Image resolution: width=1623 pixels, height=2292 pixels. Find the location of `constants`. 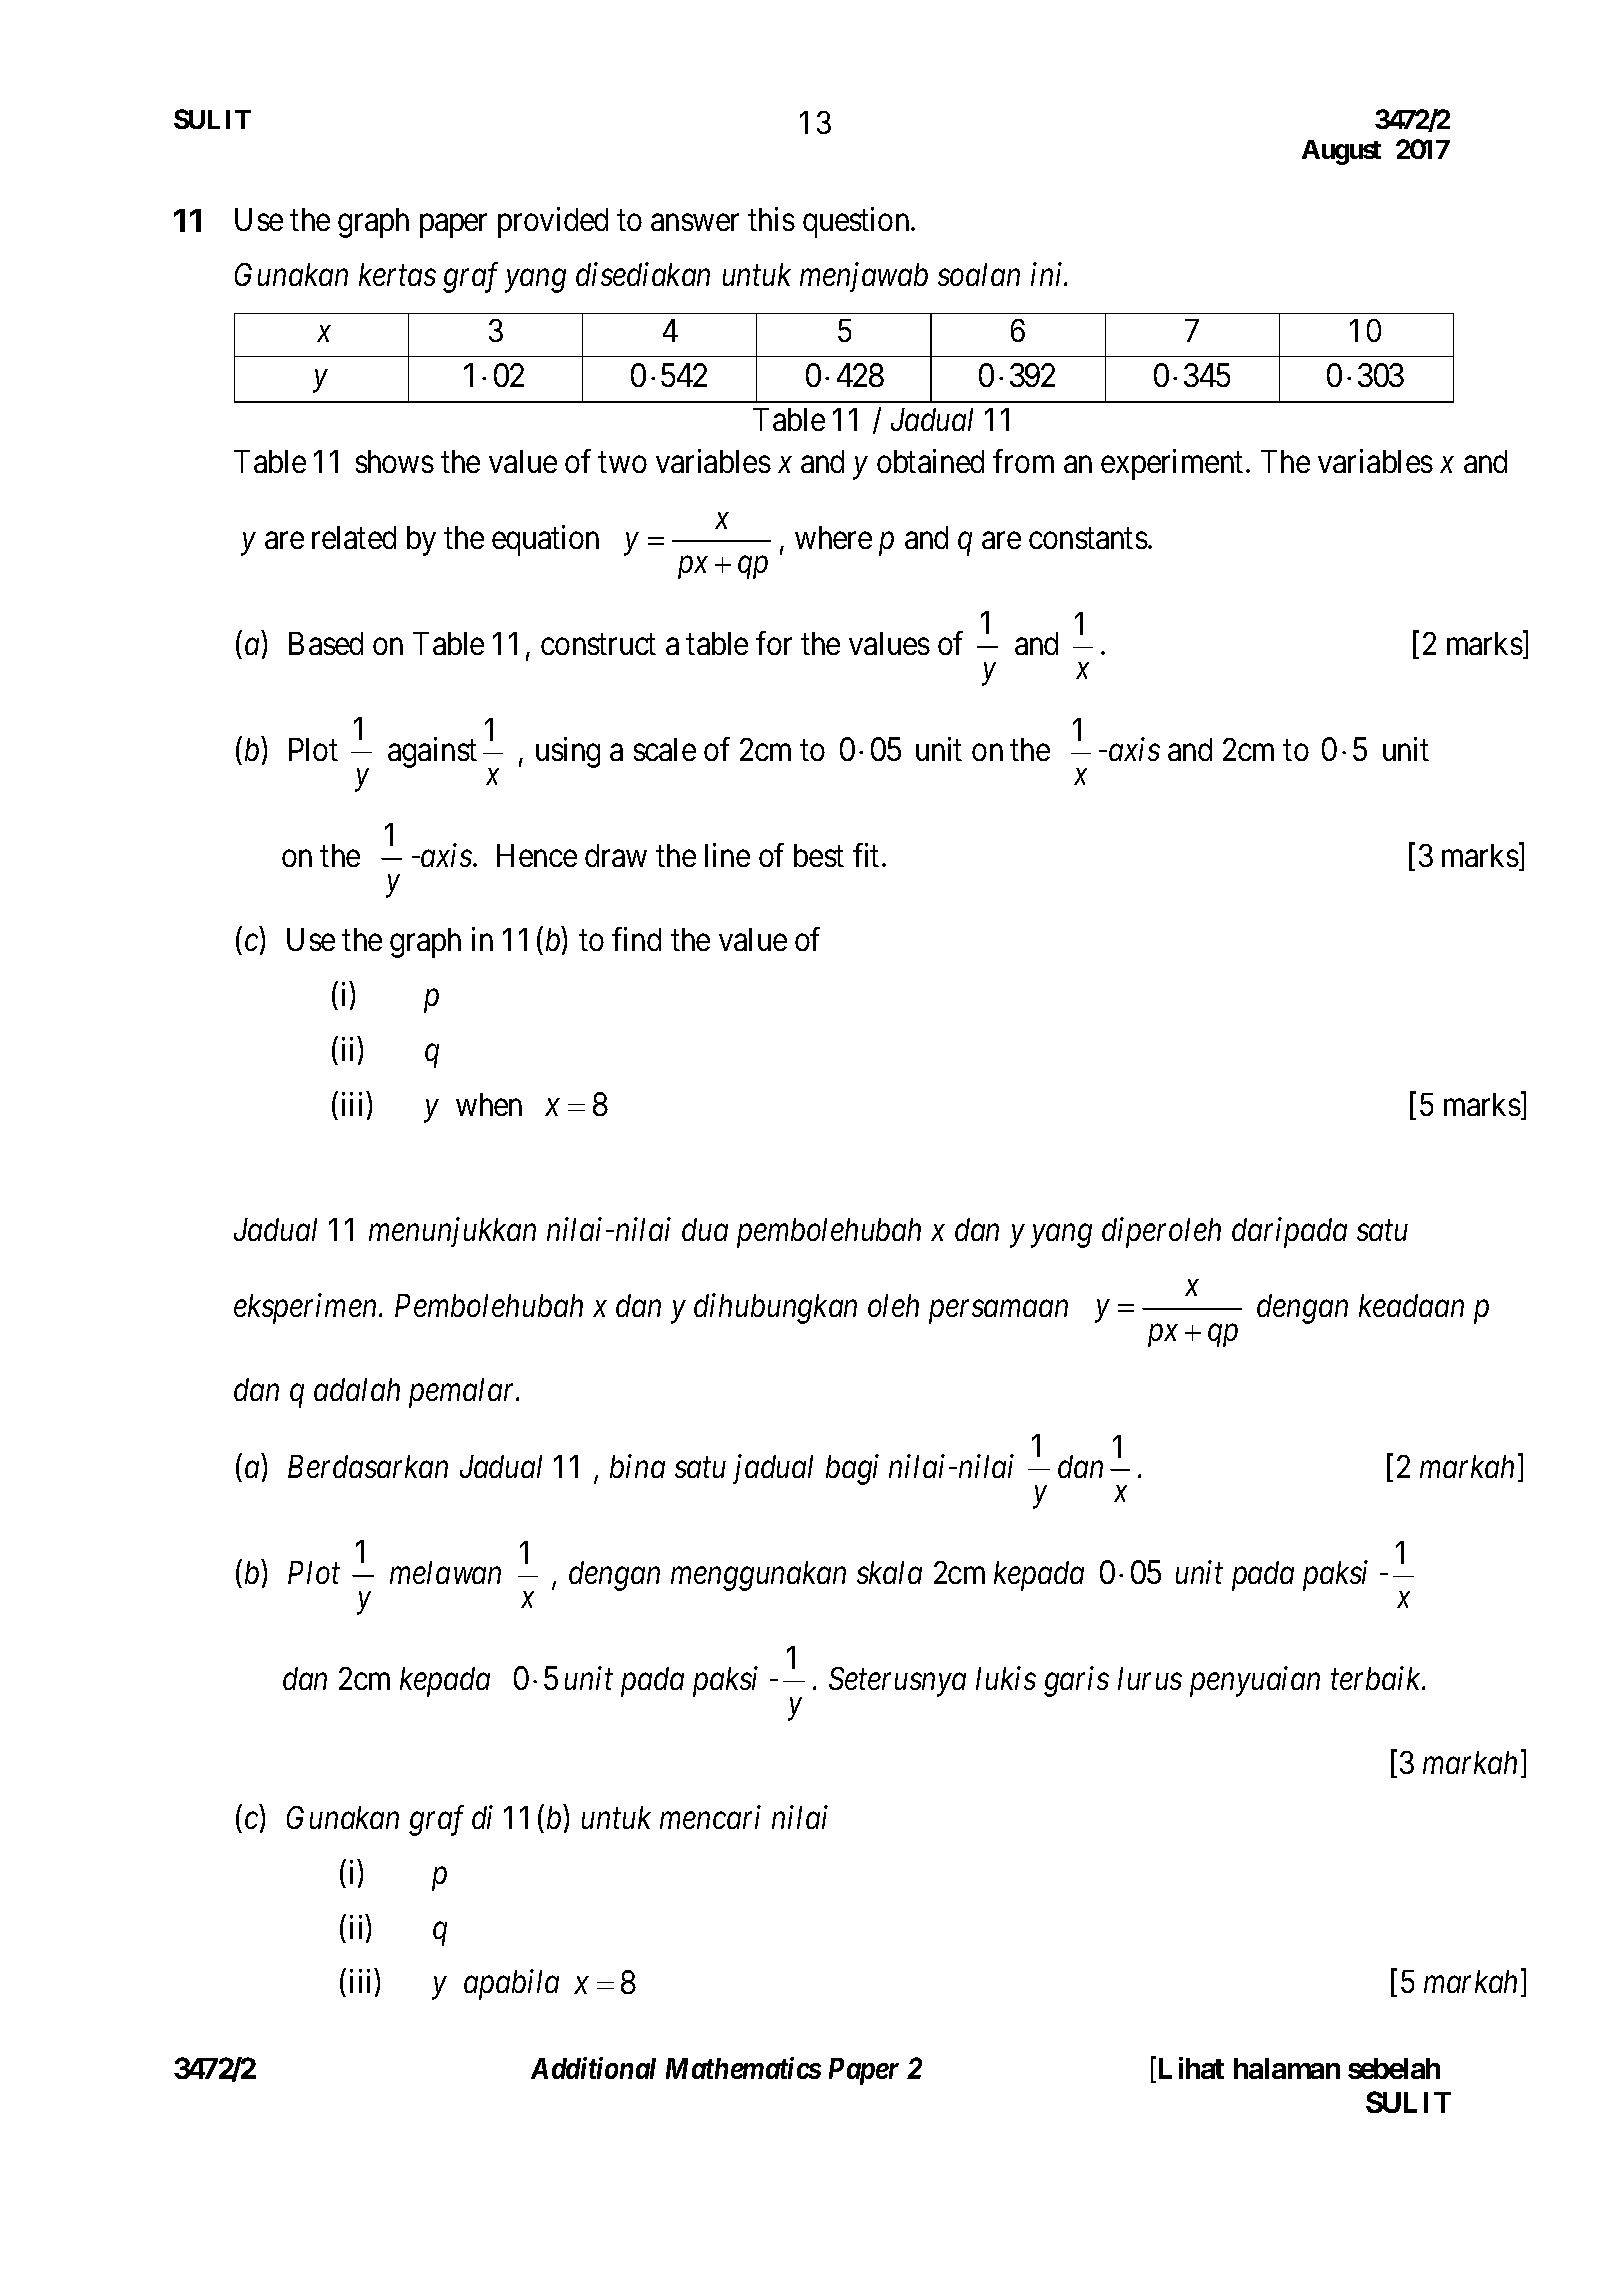

constants is located at coordinates (1088, 539).
